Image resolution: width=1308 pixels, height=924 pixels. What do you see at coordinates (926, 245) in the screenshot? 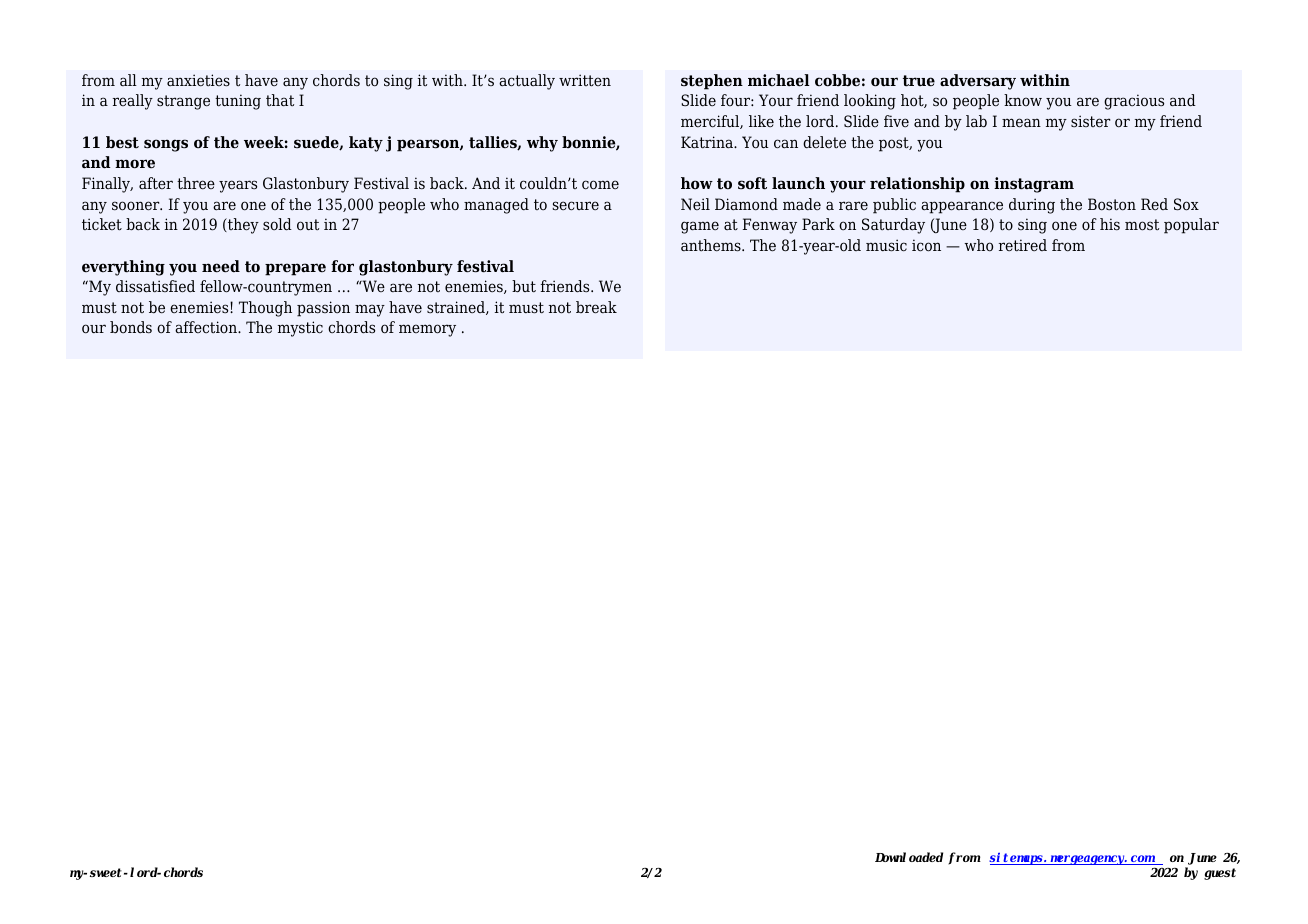
I see `icon` at bounding box center [926, 245].
